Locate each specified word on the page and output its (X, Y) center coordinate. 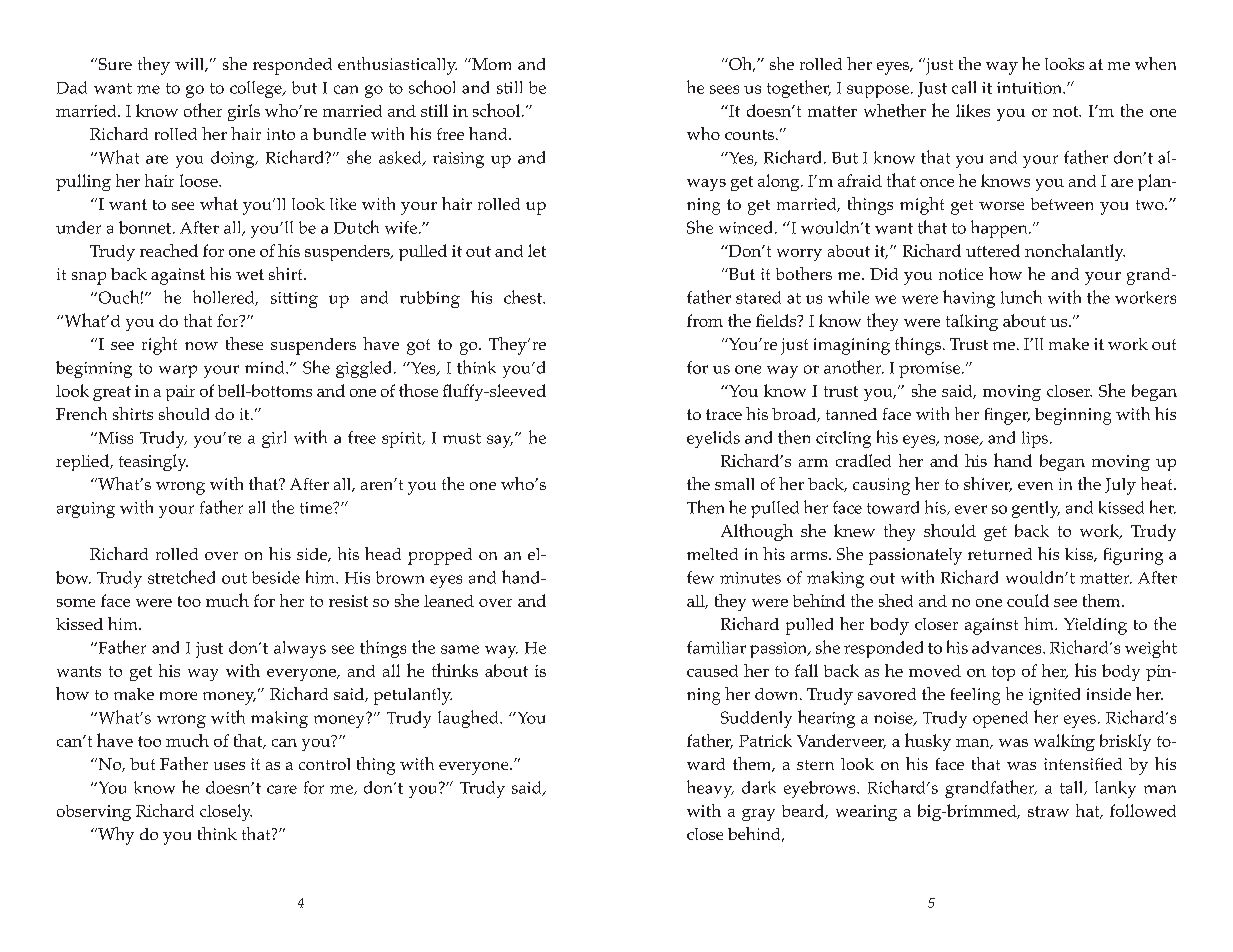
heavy (710, 789)
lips (1035, 439)
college (257, 89)
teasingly (153, 462)
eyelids (713, 439)
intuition (1031, 88)
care (282, 789)
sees (724, 89)
